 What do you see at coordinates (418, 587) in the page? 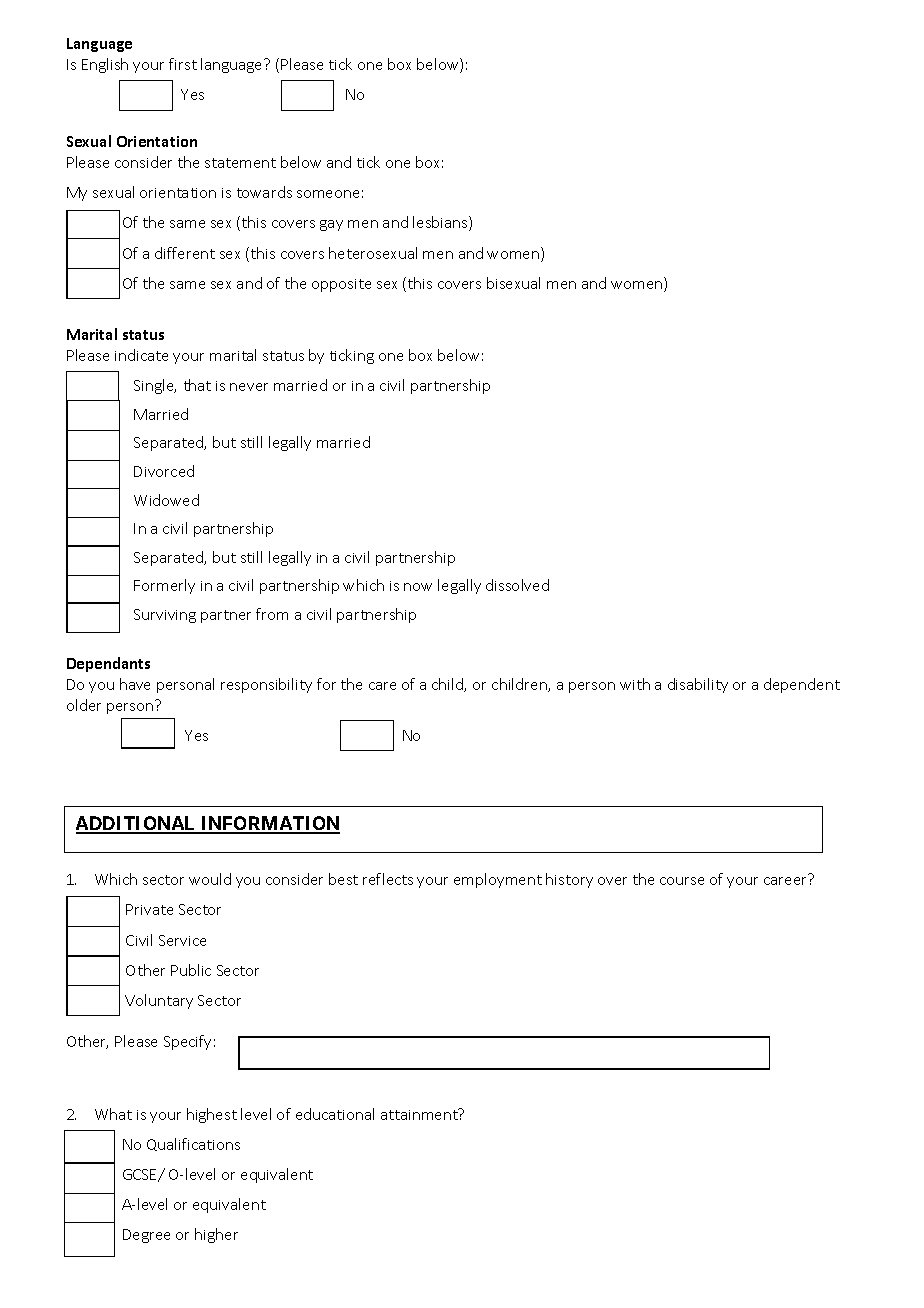
I see `now` at bounding box center [418, 587].
